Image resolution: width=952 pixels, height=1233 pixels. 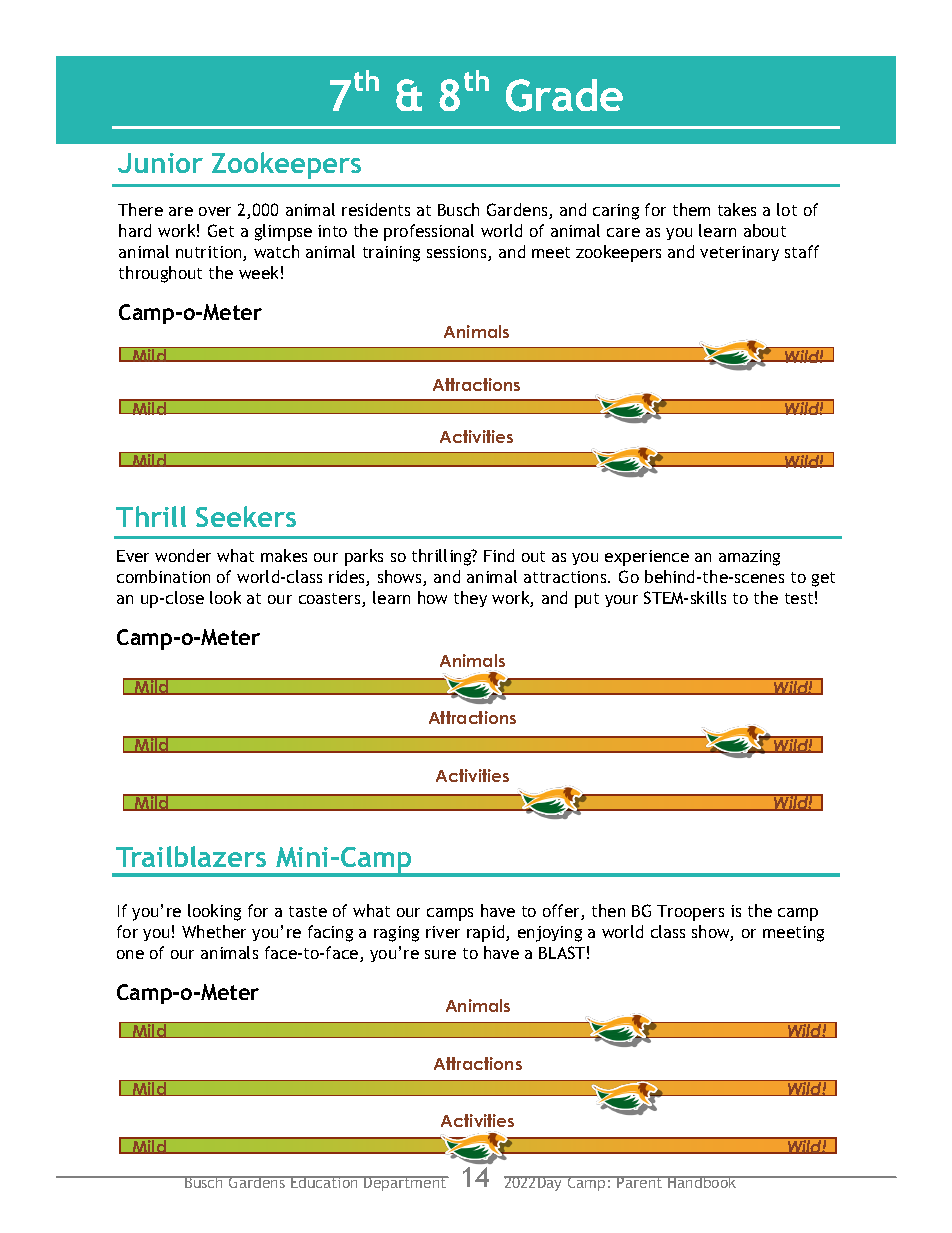 What do you see at coordinates (405, 1183) in the screenshot?
I see `Department` at bounding box center [405, 1183].
